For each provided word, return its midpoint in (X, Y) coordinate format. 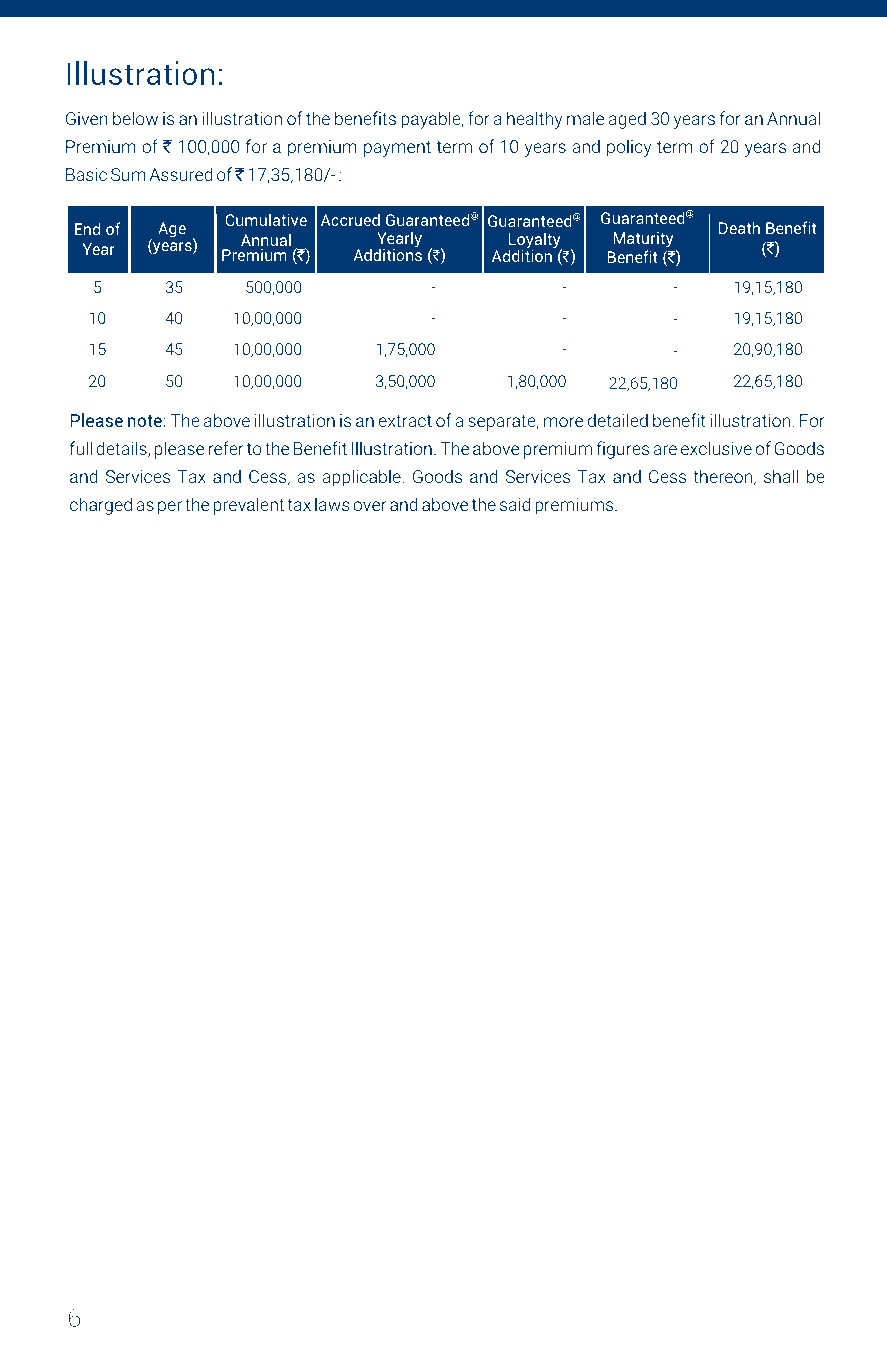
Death (739, 227)
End (87, 228)
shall (781, 476)
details (122, 449)
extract (405, 421)
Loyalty (535, 241)
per (170, 508)
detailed (618, 420)
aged (627, 120)
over (370, 506)
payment (397, 149)
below (135, 118)
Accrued (350, 219)
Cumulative (266, 219)
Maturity (643, 239)
